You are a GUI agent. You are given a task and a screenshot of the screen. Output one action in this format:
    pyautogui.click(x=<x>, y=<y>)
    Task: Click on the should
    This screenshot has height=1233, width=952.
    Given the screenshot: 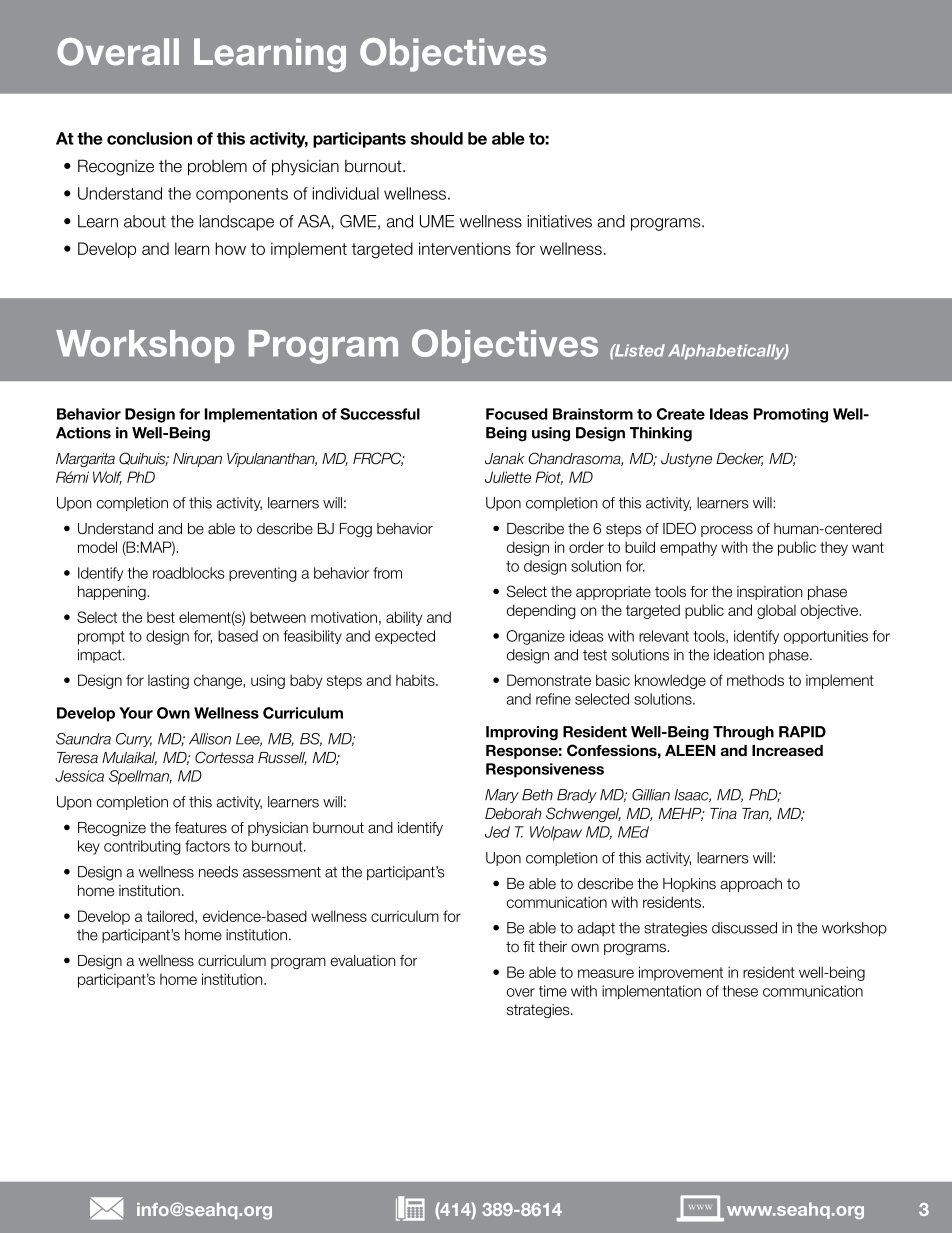 What is the action you would take?
    pyautogui.click(x=437, y=138)
